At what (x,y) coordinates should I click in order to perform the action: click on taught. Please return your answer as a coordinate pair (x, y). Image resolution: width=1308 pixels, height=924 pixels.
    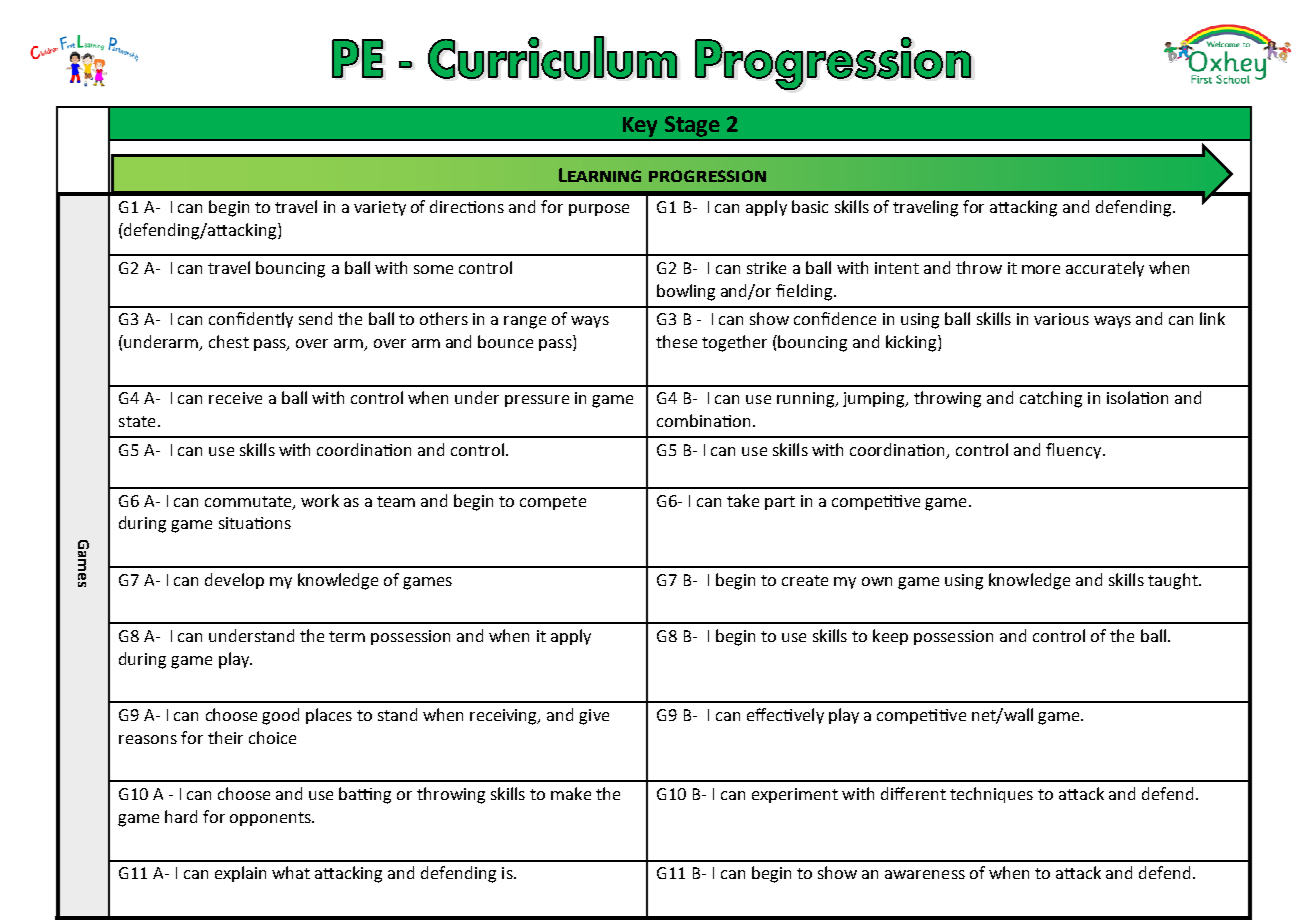
    Looking at the image, I should click on (1174, 581).
